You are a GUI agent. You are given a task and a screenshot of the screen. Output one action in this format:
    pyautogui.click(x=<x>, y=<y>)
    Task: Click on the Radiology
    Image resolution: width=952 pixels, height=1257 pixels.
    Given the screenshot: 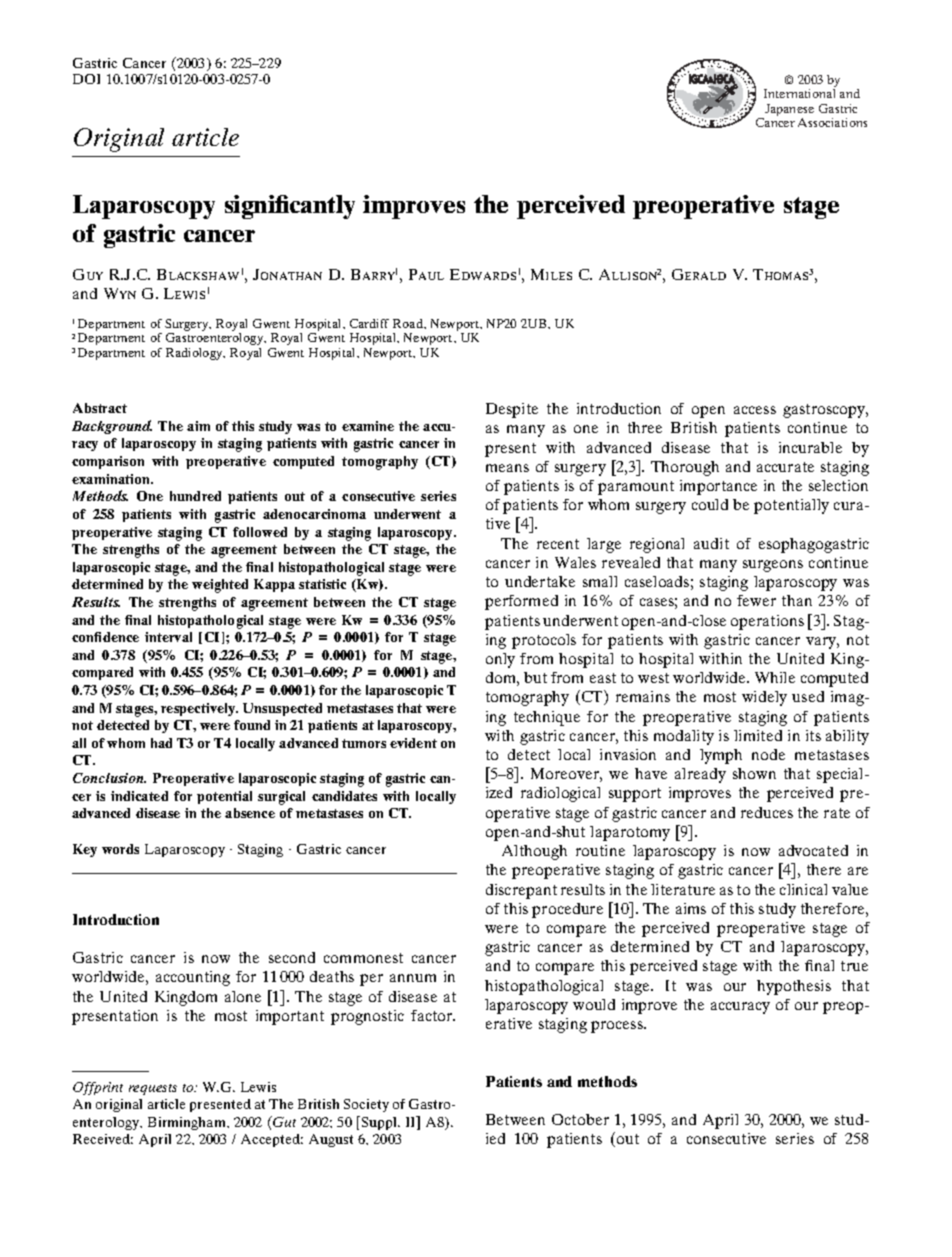 What is the action you would take?
    pyautogui.click(x=195, y=354)
